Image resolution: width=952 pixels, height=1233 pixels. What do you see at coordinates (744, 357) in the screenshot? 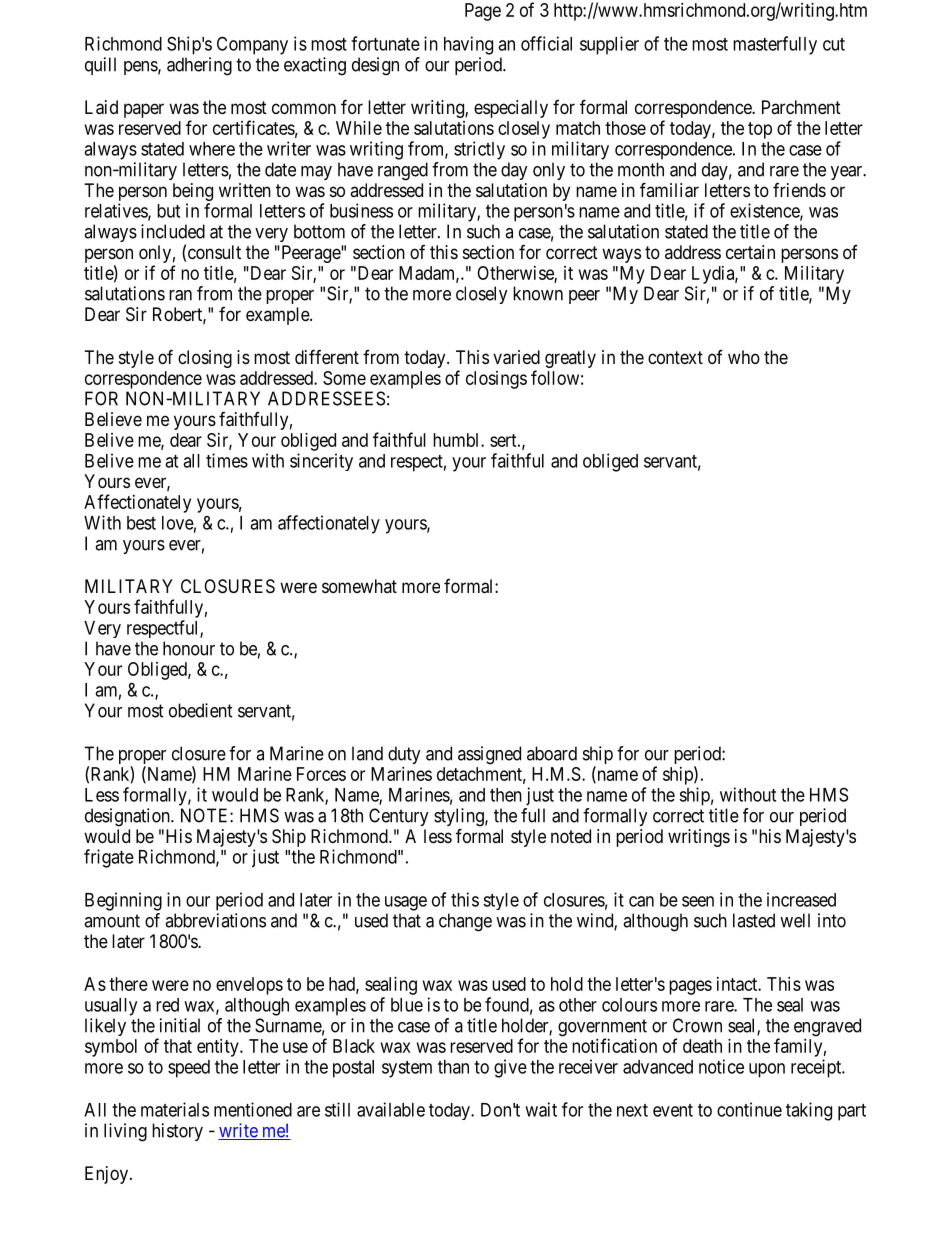
I see `who` at bounding box center [744, 357].
